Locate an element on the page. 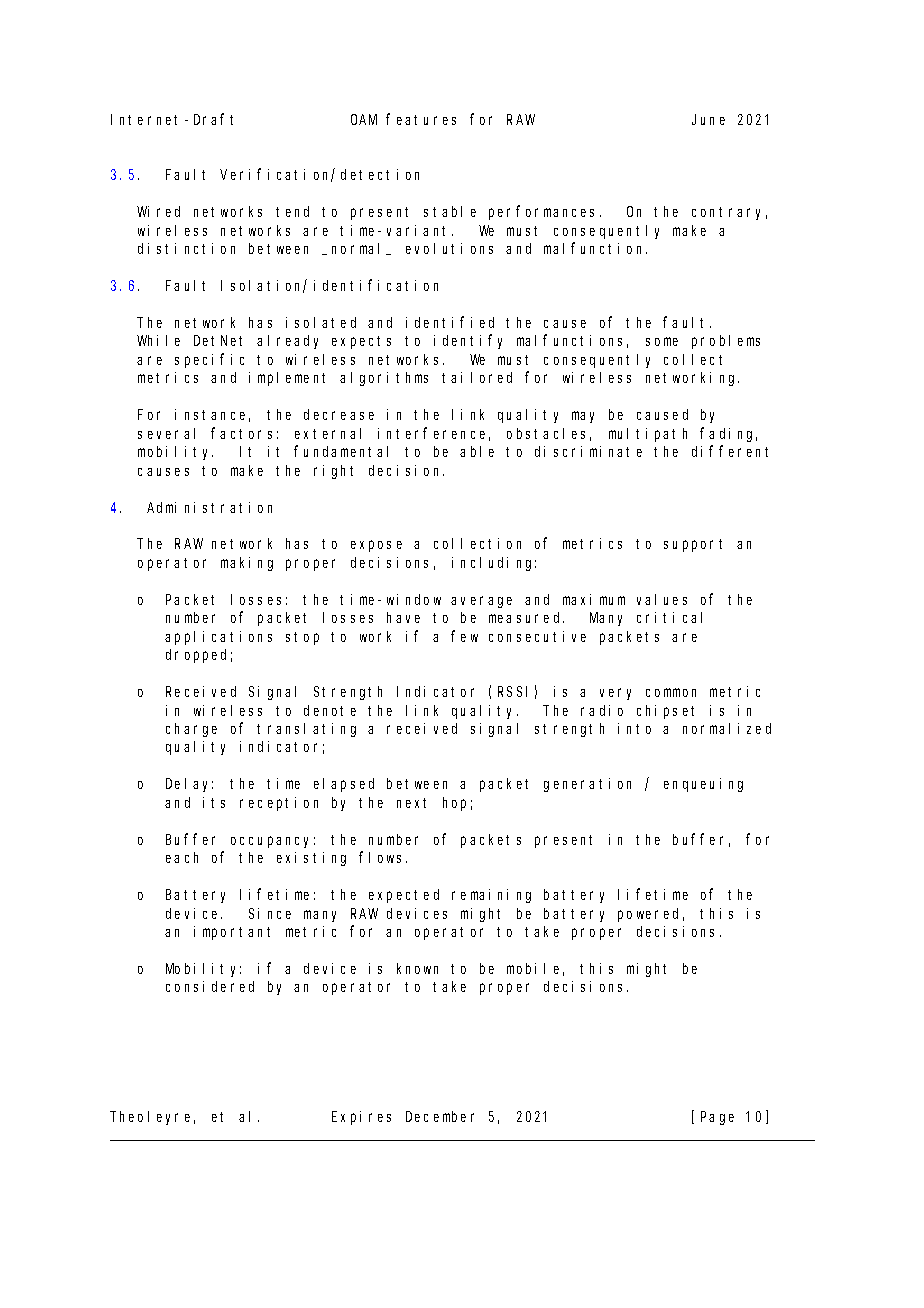 The height and width of the page is (1308, 924). performances is located at coordinates (541, 213).
